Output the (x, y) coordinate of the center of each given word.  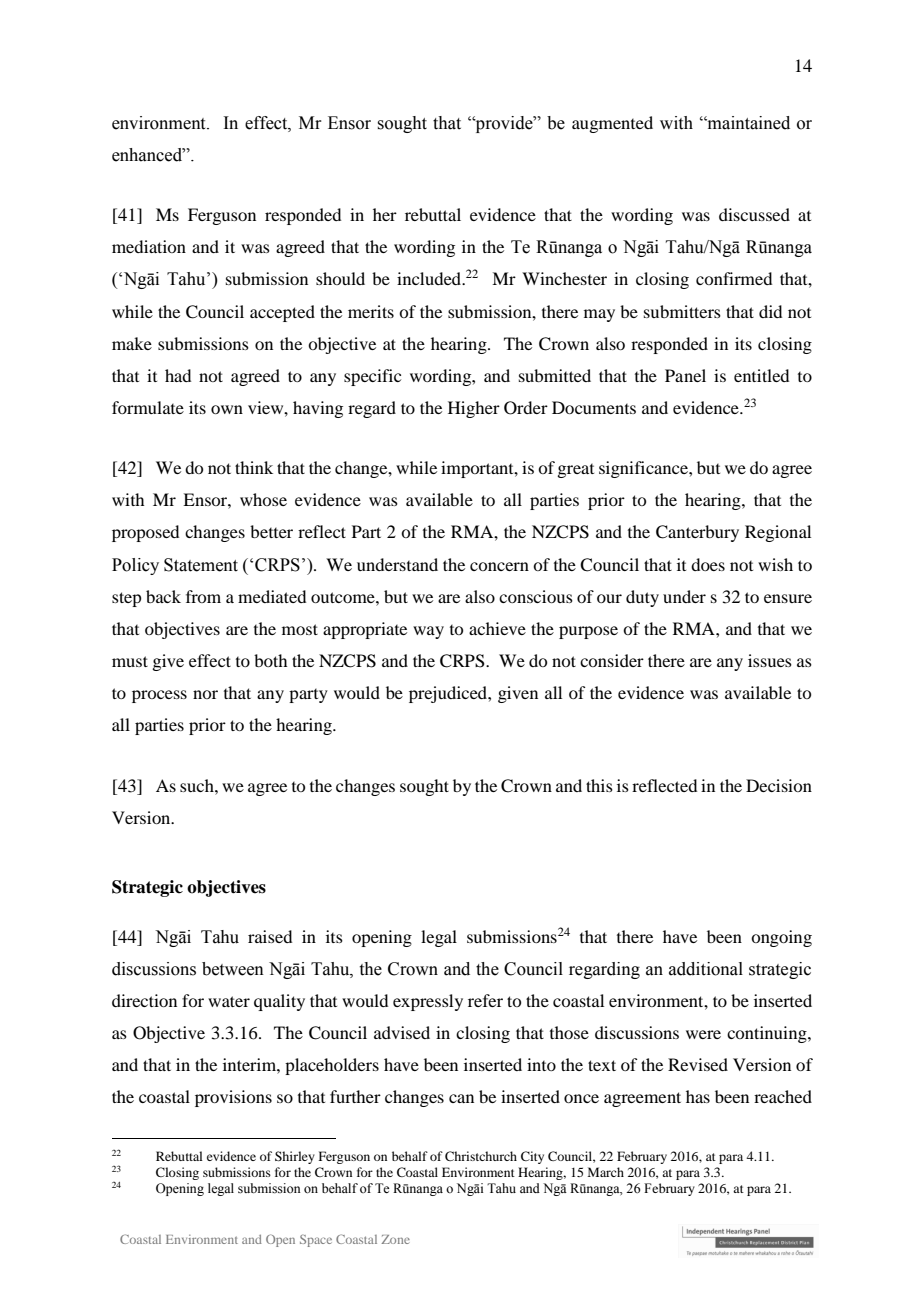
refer (485, 1000)
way (428, 632)
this (599, 785)
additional (706, 969)
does (708, 564)
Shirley (295, 1157)
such (198, 785)
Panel (685, 375)
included (430, 278)
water (229, 1001)
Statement (201, 565)
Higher (474, 409)
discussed (754, 214)
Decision (779, 785)
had (178, 375)
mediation (149, 246)
